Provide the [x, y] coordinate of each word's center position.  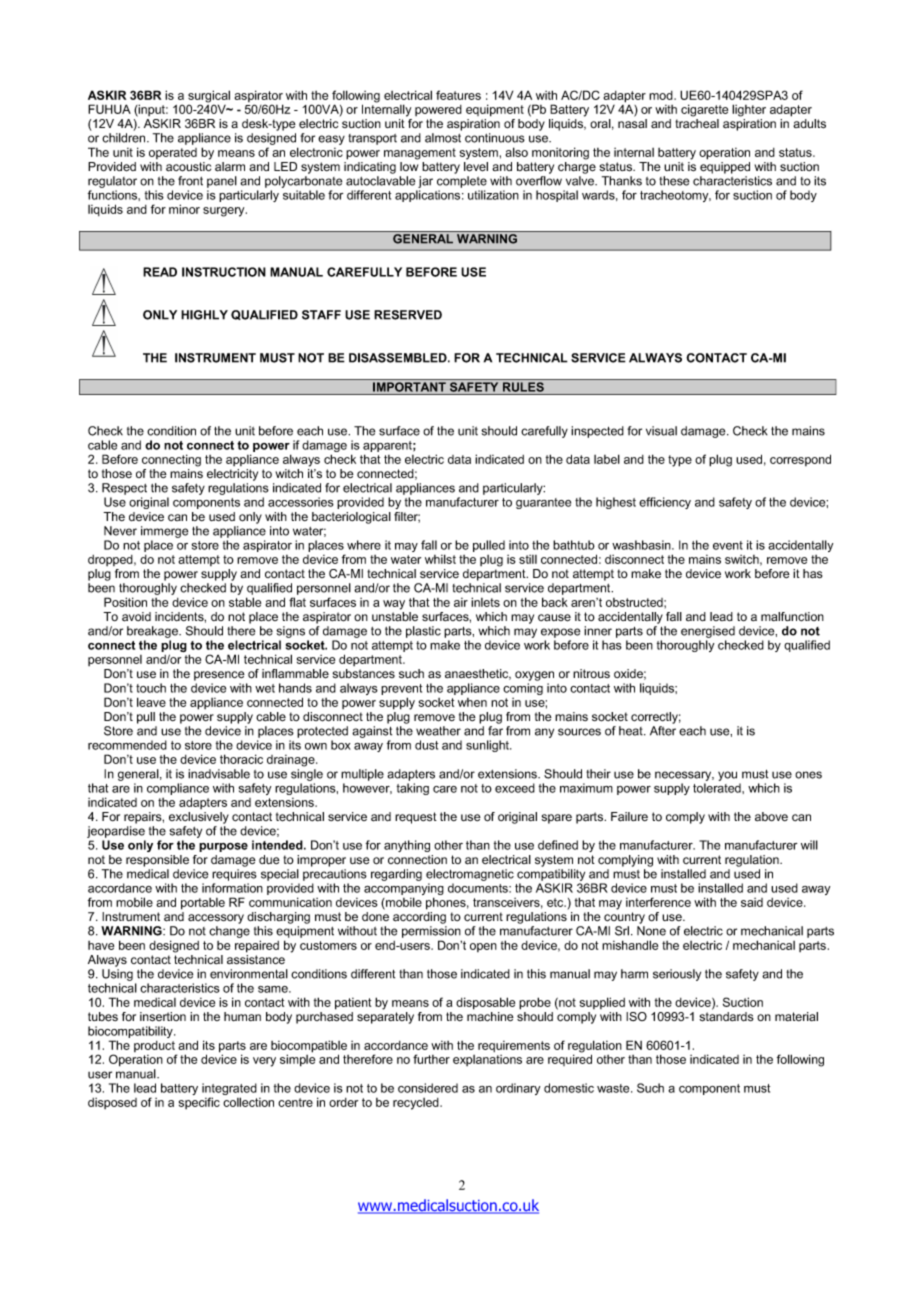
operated [173, 153]
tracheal [697, 124]
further [431, 1059]
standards [726, 1017]
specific [199, 1103]
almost [443, 138]
